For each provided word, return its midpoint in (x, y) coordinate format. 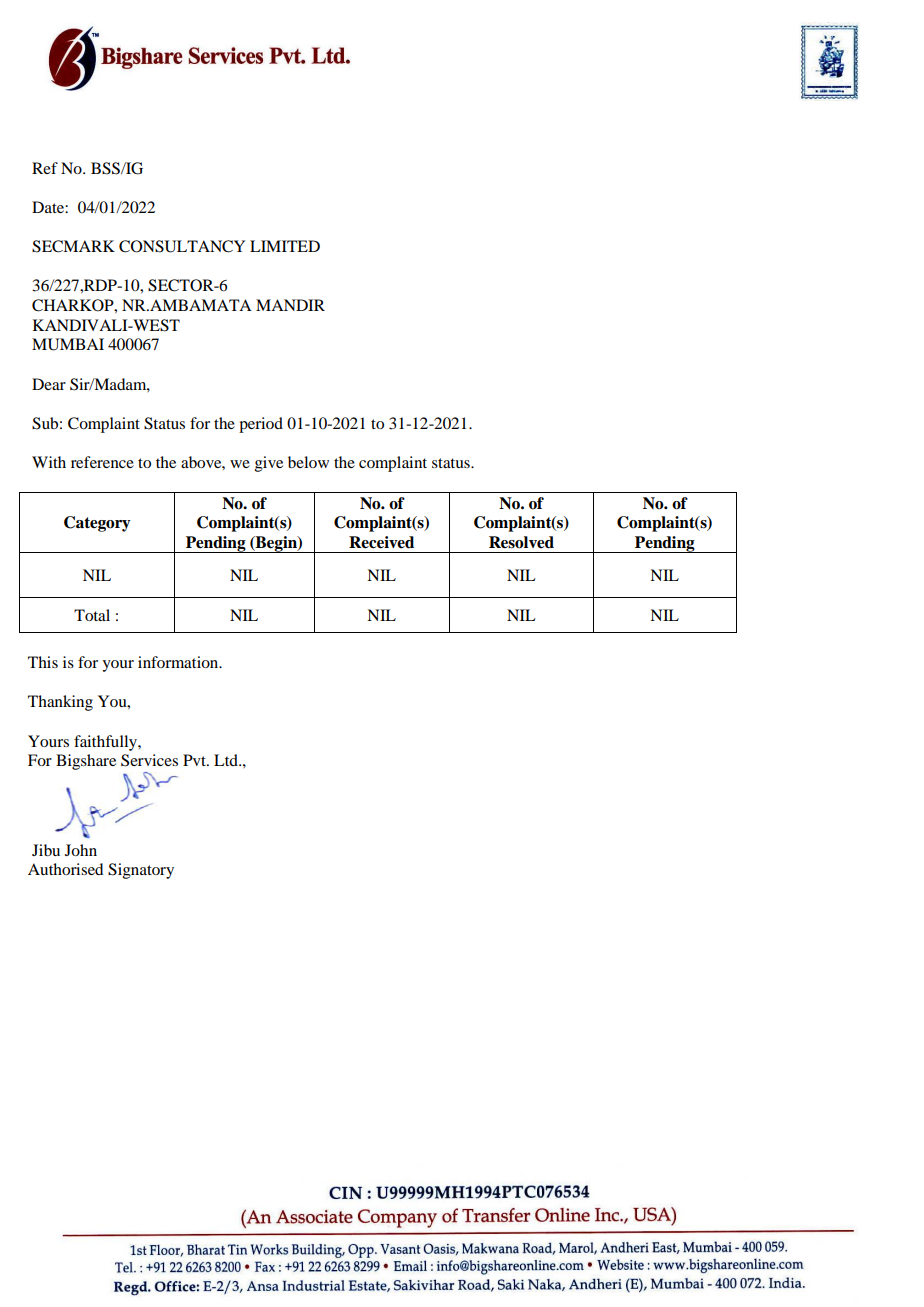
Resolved (521, 542)
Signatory (141, 871)
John (81, 850)
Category (97, 524)
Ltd (227, 760)
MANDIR (290, 305)
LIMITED (285, 246)
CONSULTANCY (182, 246)
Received (381, 542)
